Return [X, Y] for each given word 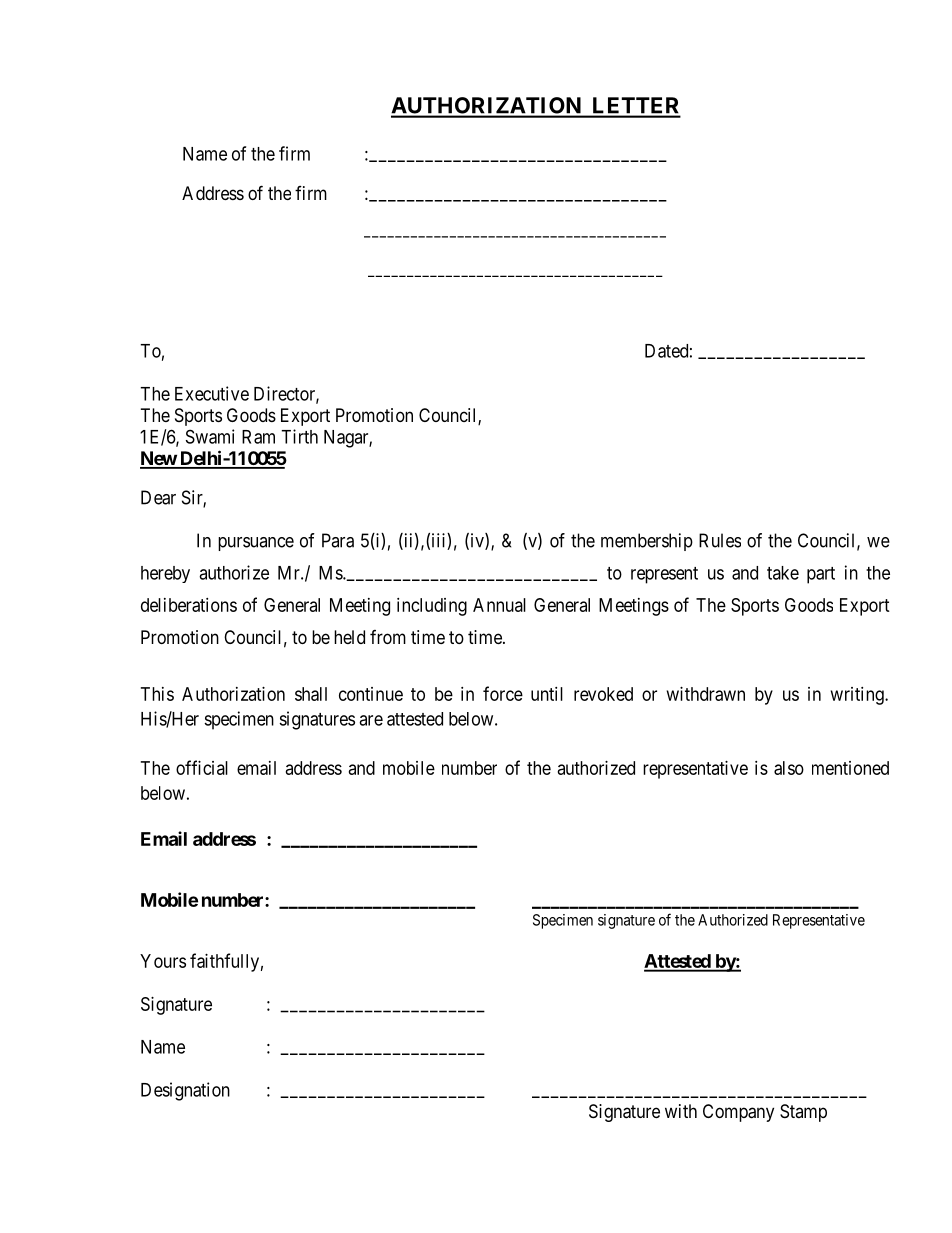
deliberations [189, 605]
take [783, 573]
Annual [499, 605]
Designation [185, 1091]
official [202, 767]
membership [647, 542]
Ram [258, 437]
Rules [720, 540]
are [371, 720]
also [789, 768]
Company [738, 1113]
